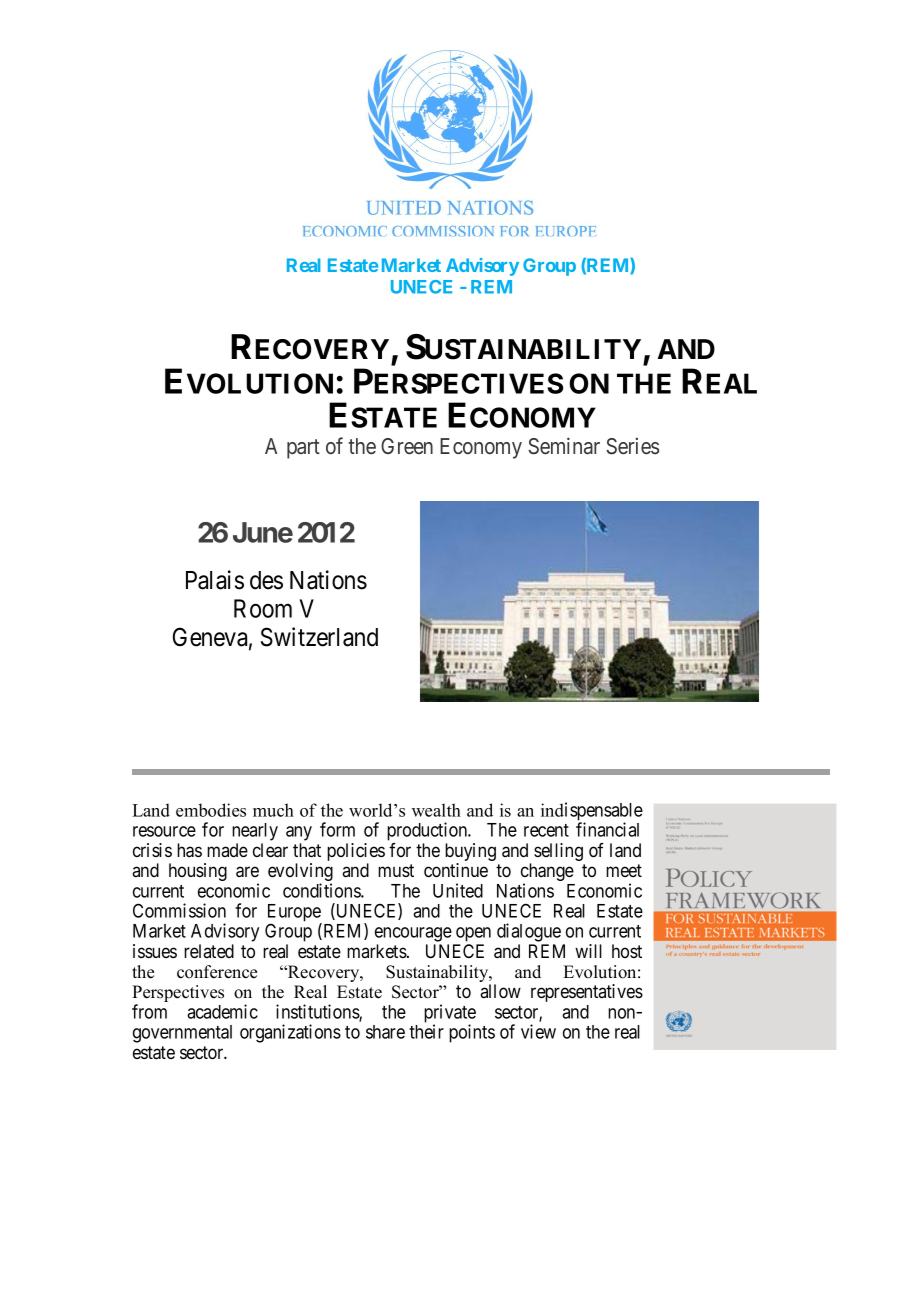 The height and width of the page is (1308, 924). I want to click on change, so click(547, 873).
